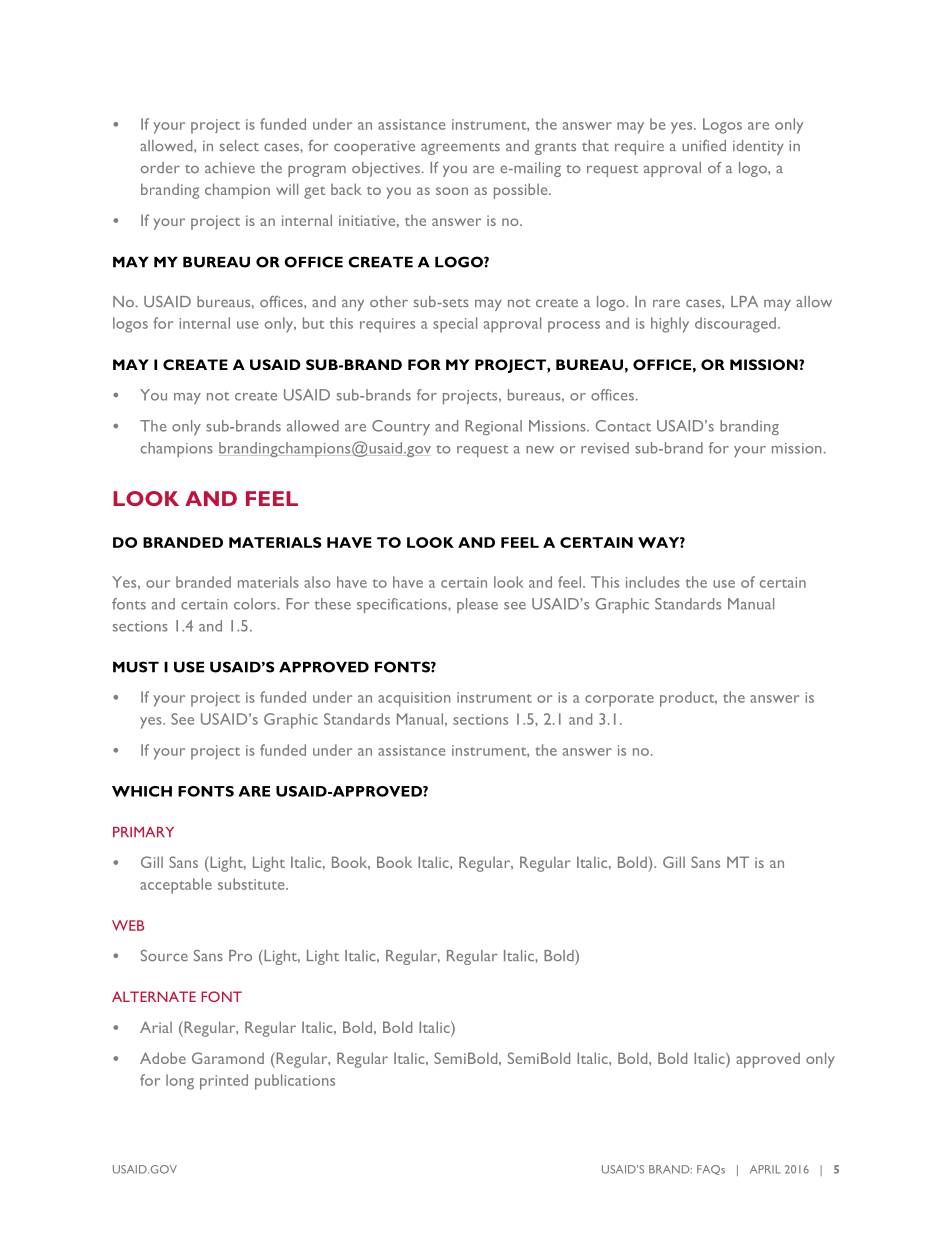 This screenshot has width=952, height=1233. What do you see at coordinates (224, 1082) in the screenshot?
I see `printed` at bounding box center [224, 1082].
